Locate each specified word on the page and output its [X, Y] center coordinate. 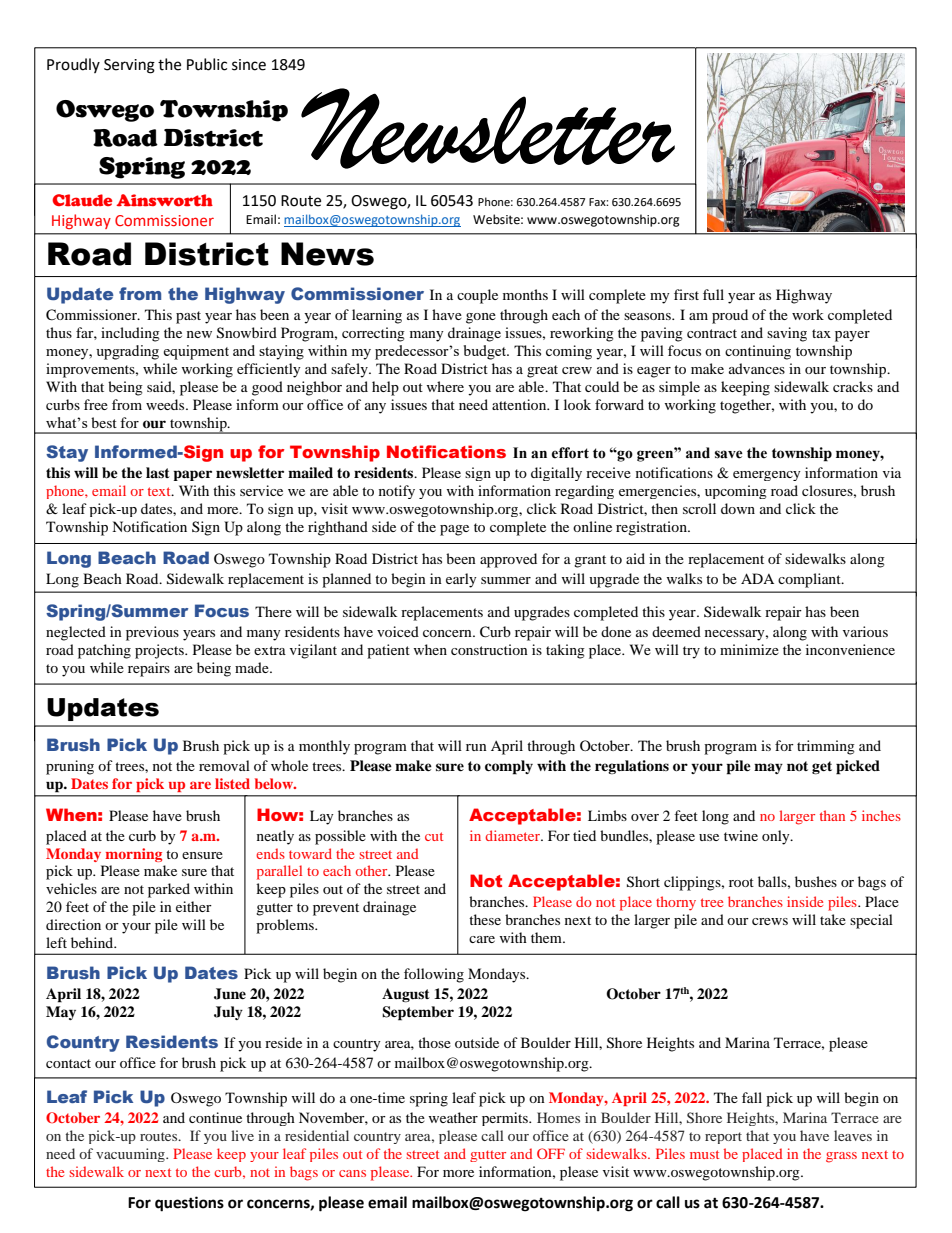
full [713, 294]
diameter [513, 835]
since [249, 65]
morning [133, 855]
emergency [767, 476]
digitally [556, 474]
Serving [129, 66]
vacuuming [131, 1155]
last [158, 472]
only [777, 837]
